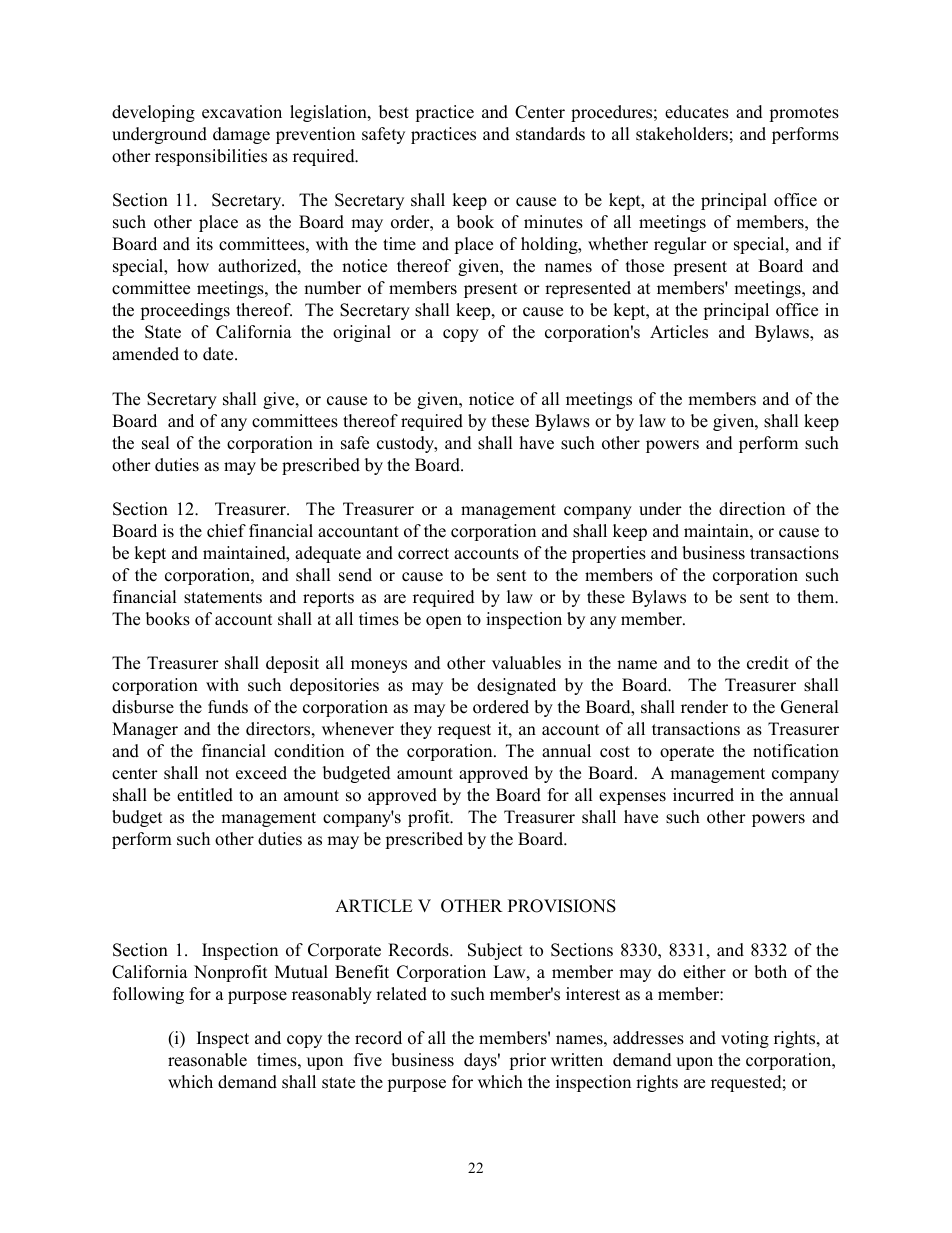 The image size is (952, 1233). I want to click on open, so click(444, 622).
